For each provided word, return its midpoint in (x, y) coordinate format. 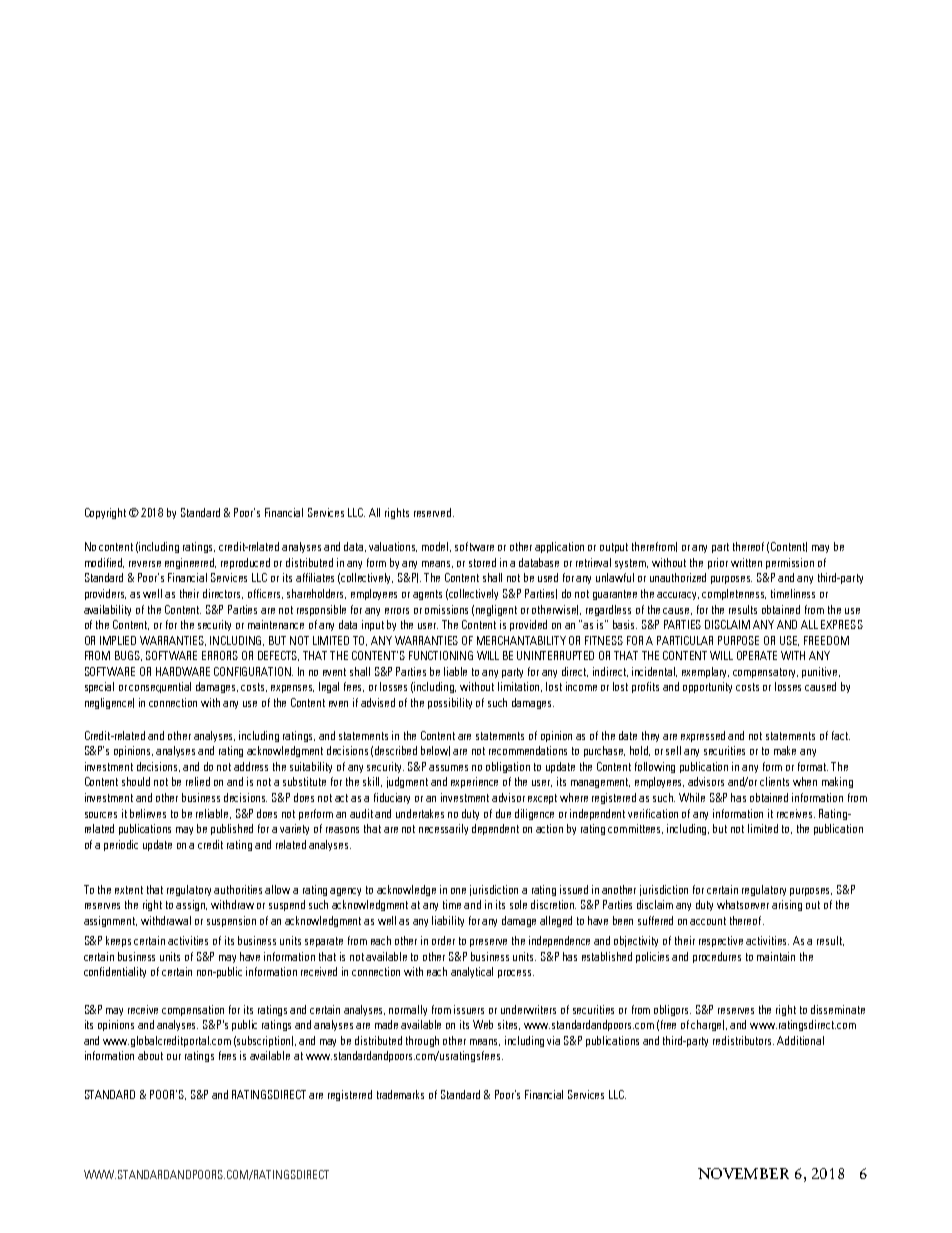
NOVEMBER (743, 1173)
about (150, 1055)
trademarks (400, 1094)
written (746, 562)
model (436, 547)
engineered (190, 563)
